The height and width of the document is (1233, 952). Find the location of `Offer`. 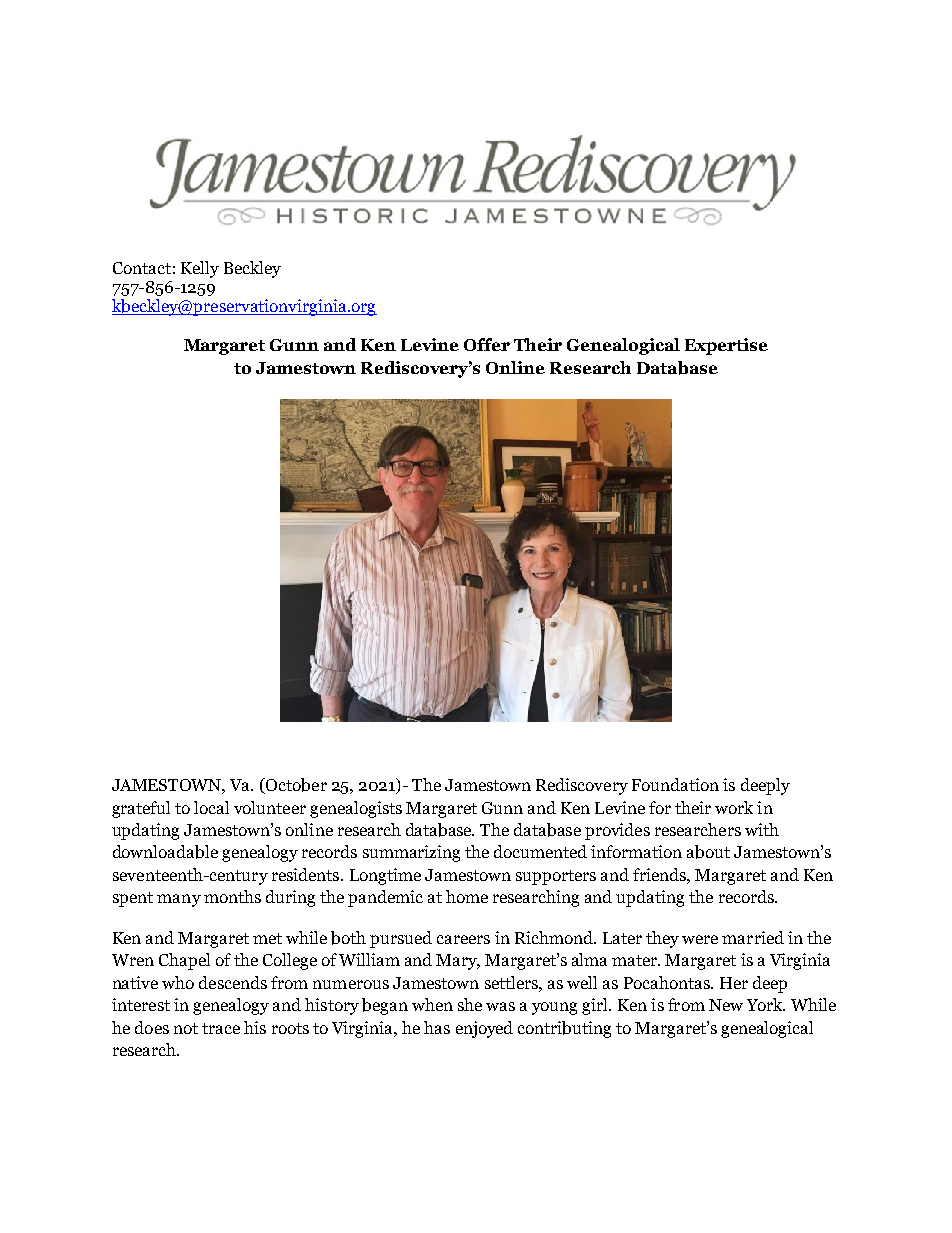

Offer is located at coordinates (487, 344).
